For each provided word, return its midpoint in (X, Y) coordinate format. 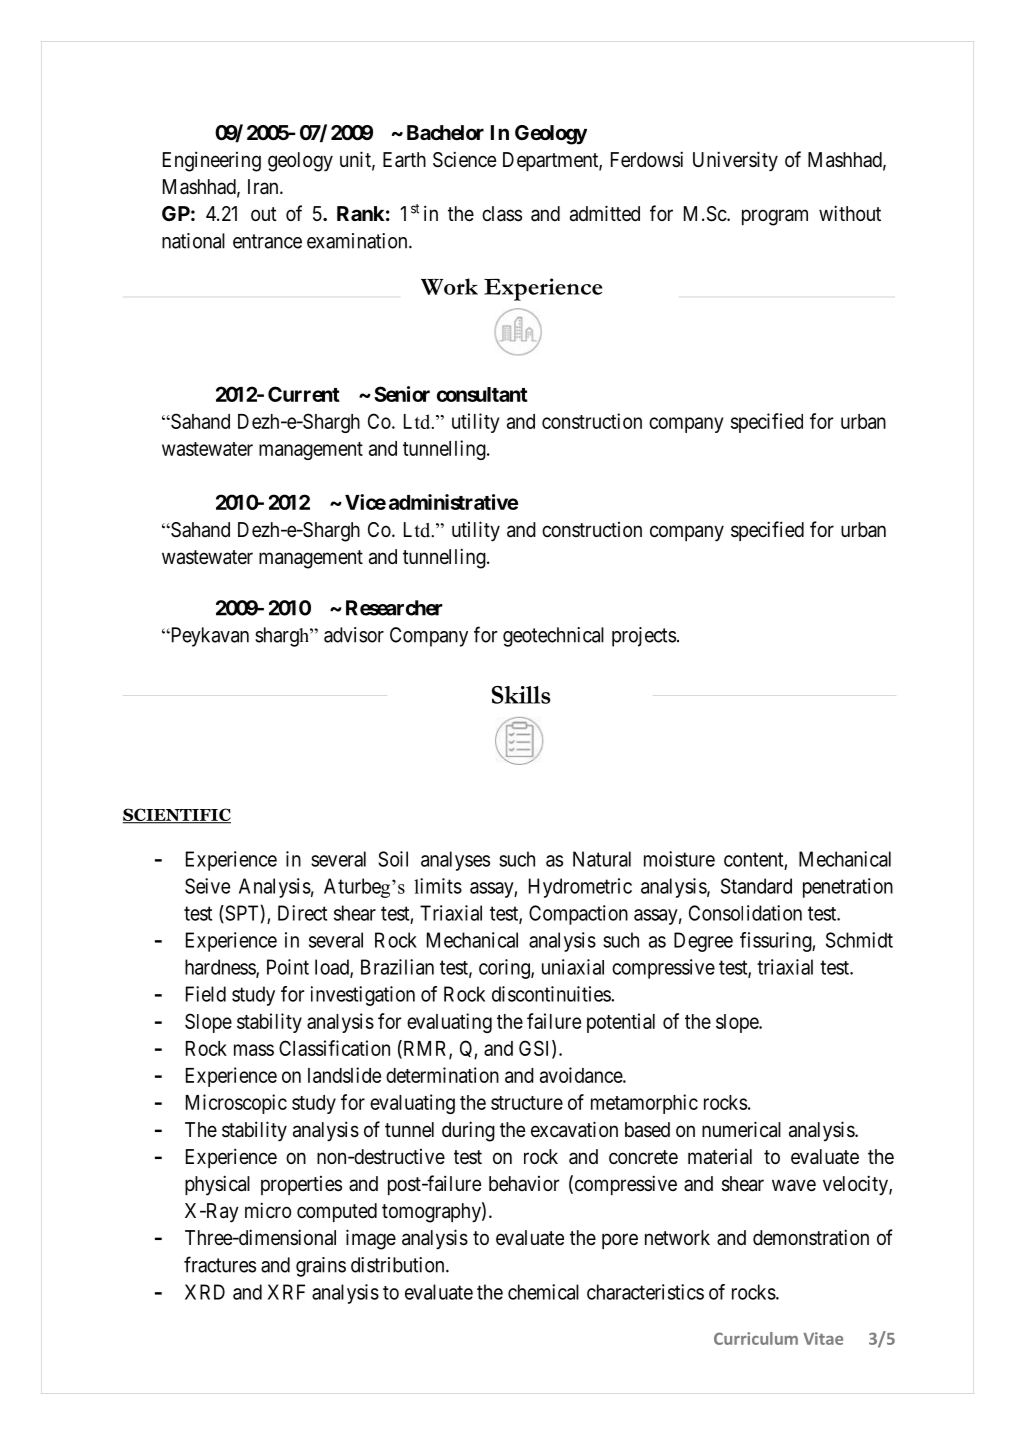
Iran (264, 187)
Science (465, 159)
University (735, 161)
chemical (543, 1292)
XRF (286, 1292)
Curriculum (756, 1338)
